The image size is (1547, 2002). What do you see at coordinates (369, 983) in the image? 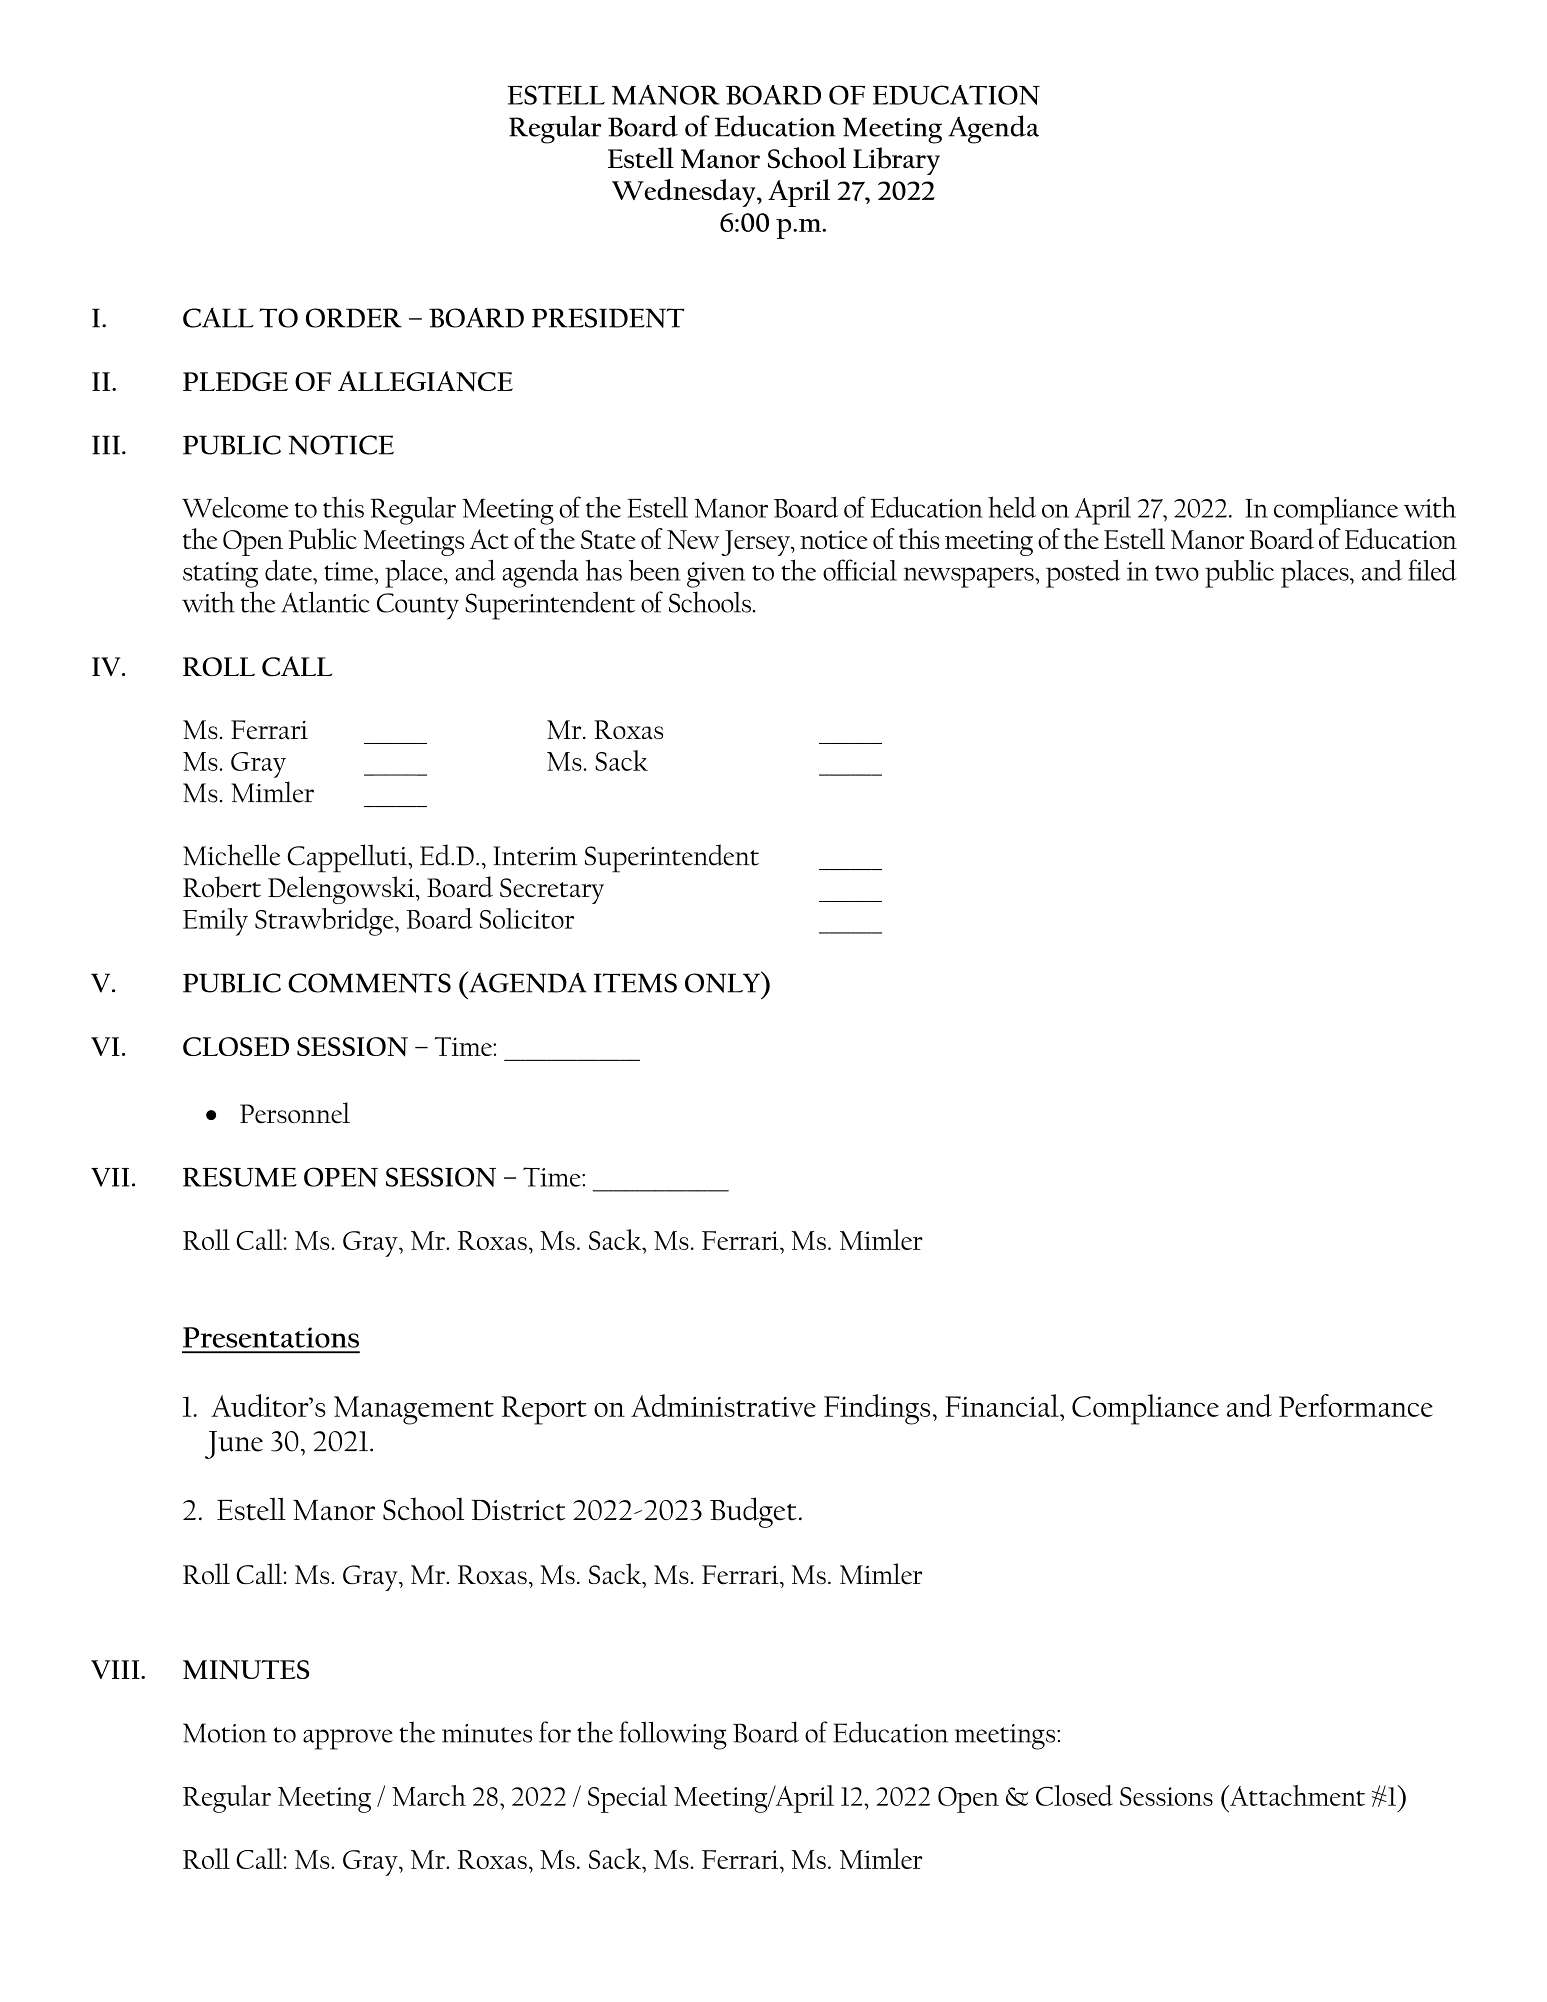
I see `COMMENTS` at bounding box center [369, 983].
